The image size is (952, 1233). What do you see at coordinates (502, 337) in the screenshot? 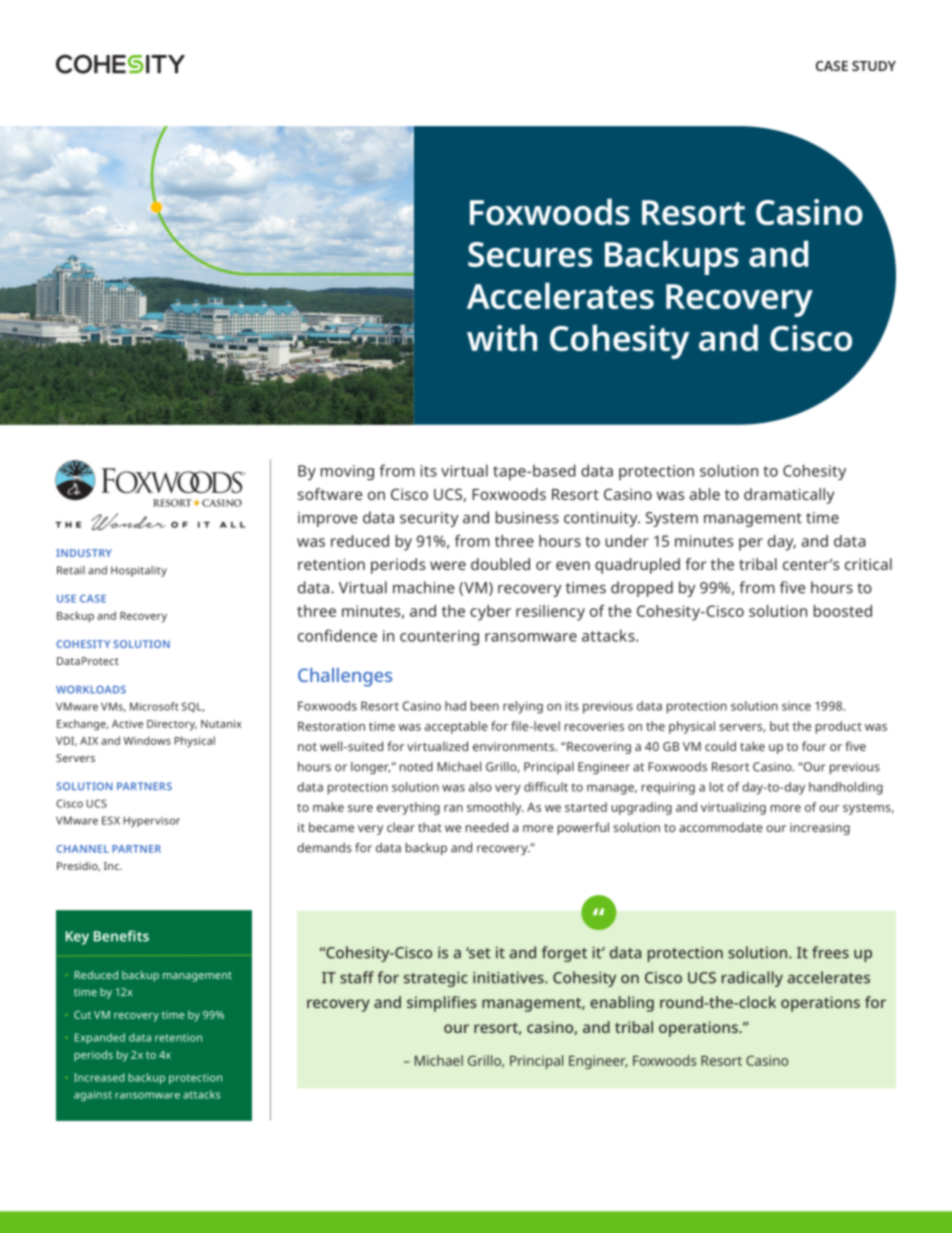
I see `with` at bounding box center [502, 337].
